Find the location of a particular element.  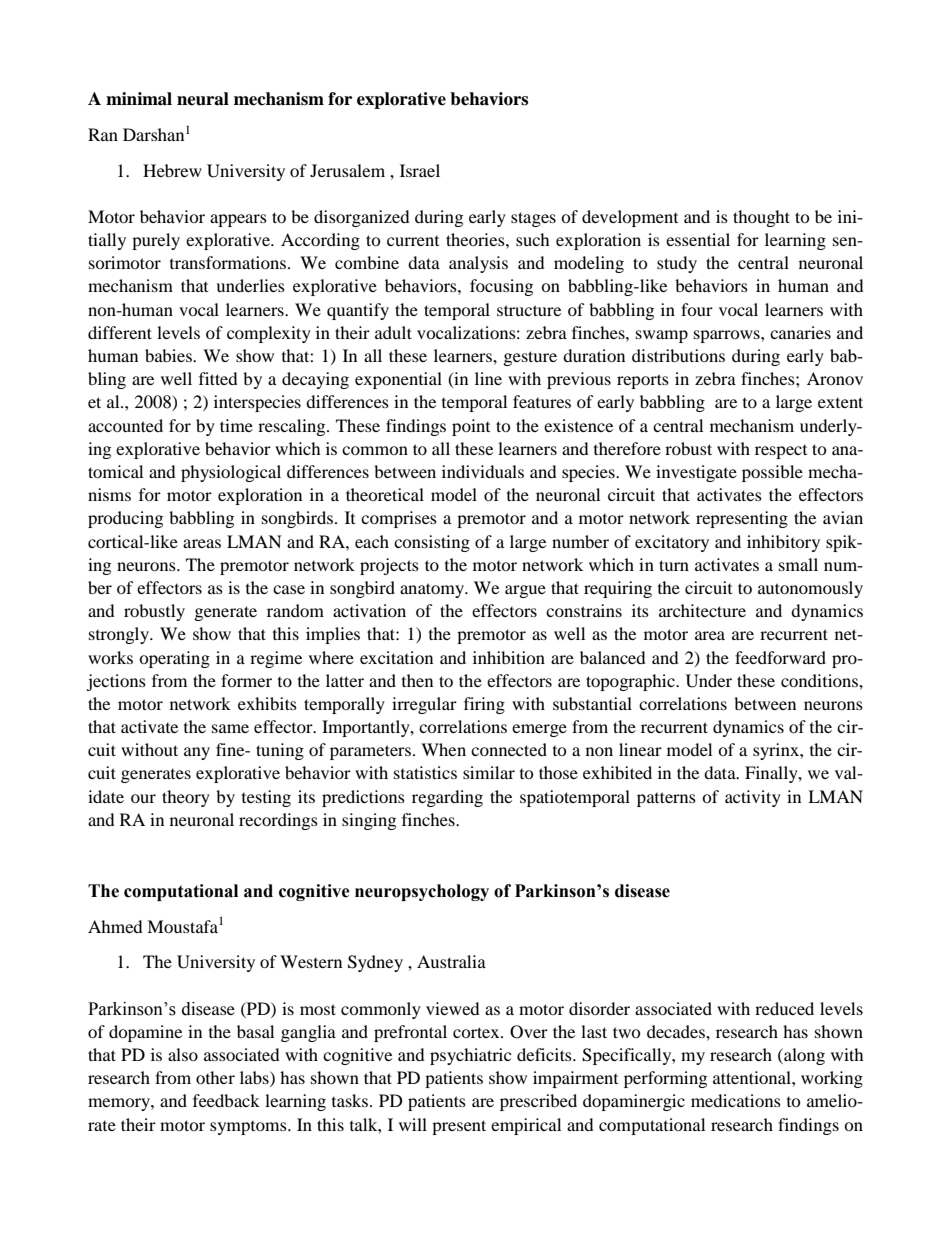

neural is located at coordinates (203, 99).
